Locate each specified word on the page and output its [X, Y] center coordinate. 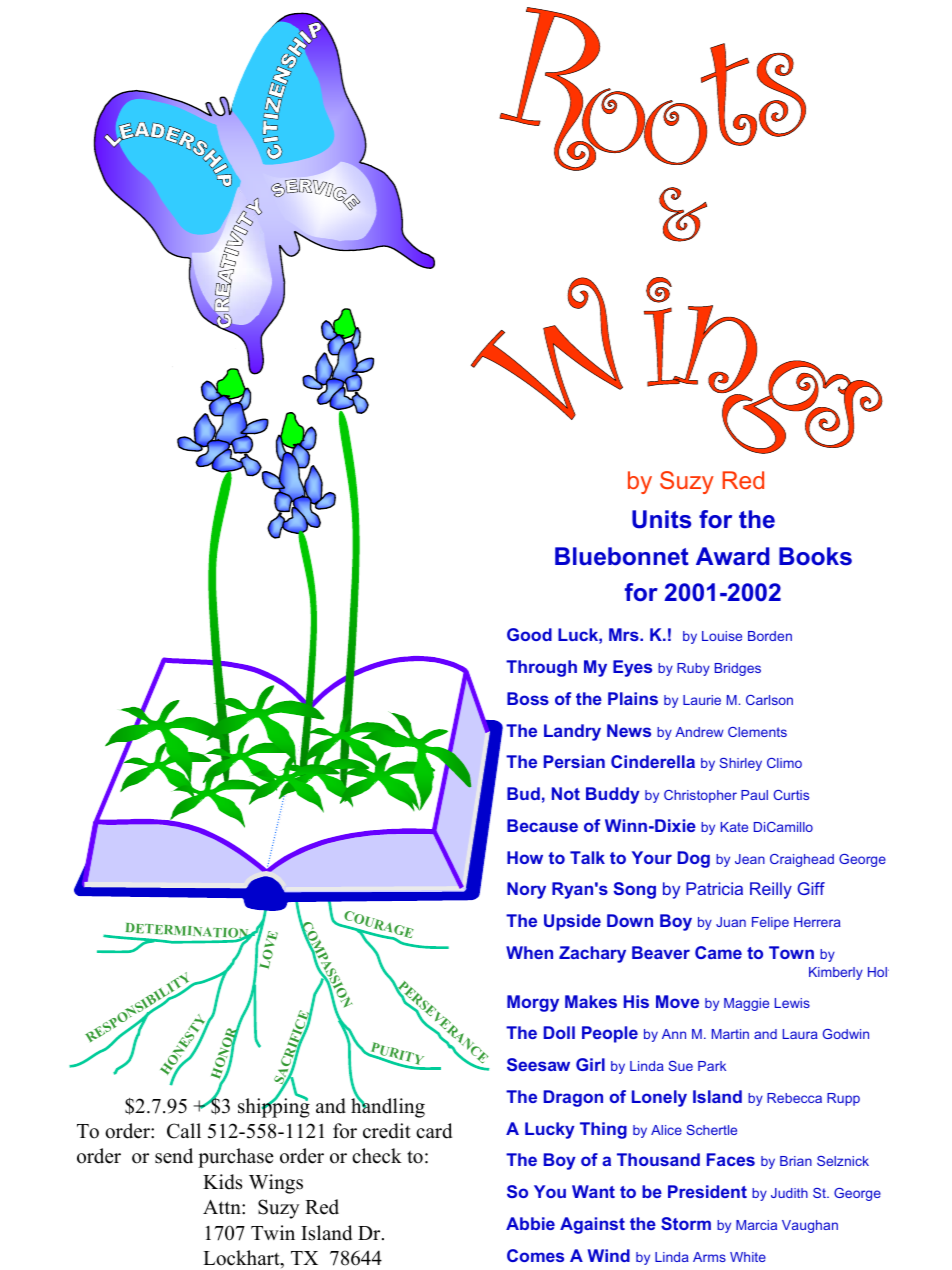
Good [529, 634]
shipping [274, 1107]
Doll [559, 1032]
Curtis [791, 795]
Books [815, 556]
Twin [273, 1232]
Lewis [792, 1003]
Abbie [530, 1223]
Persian [574, 761]
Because [542, 825]
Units [661, 519]
